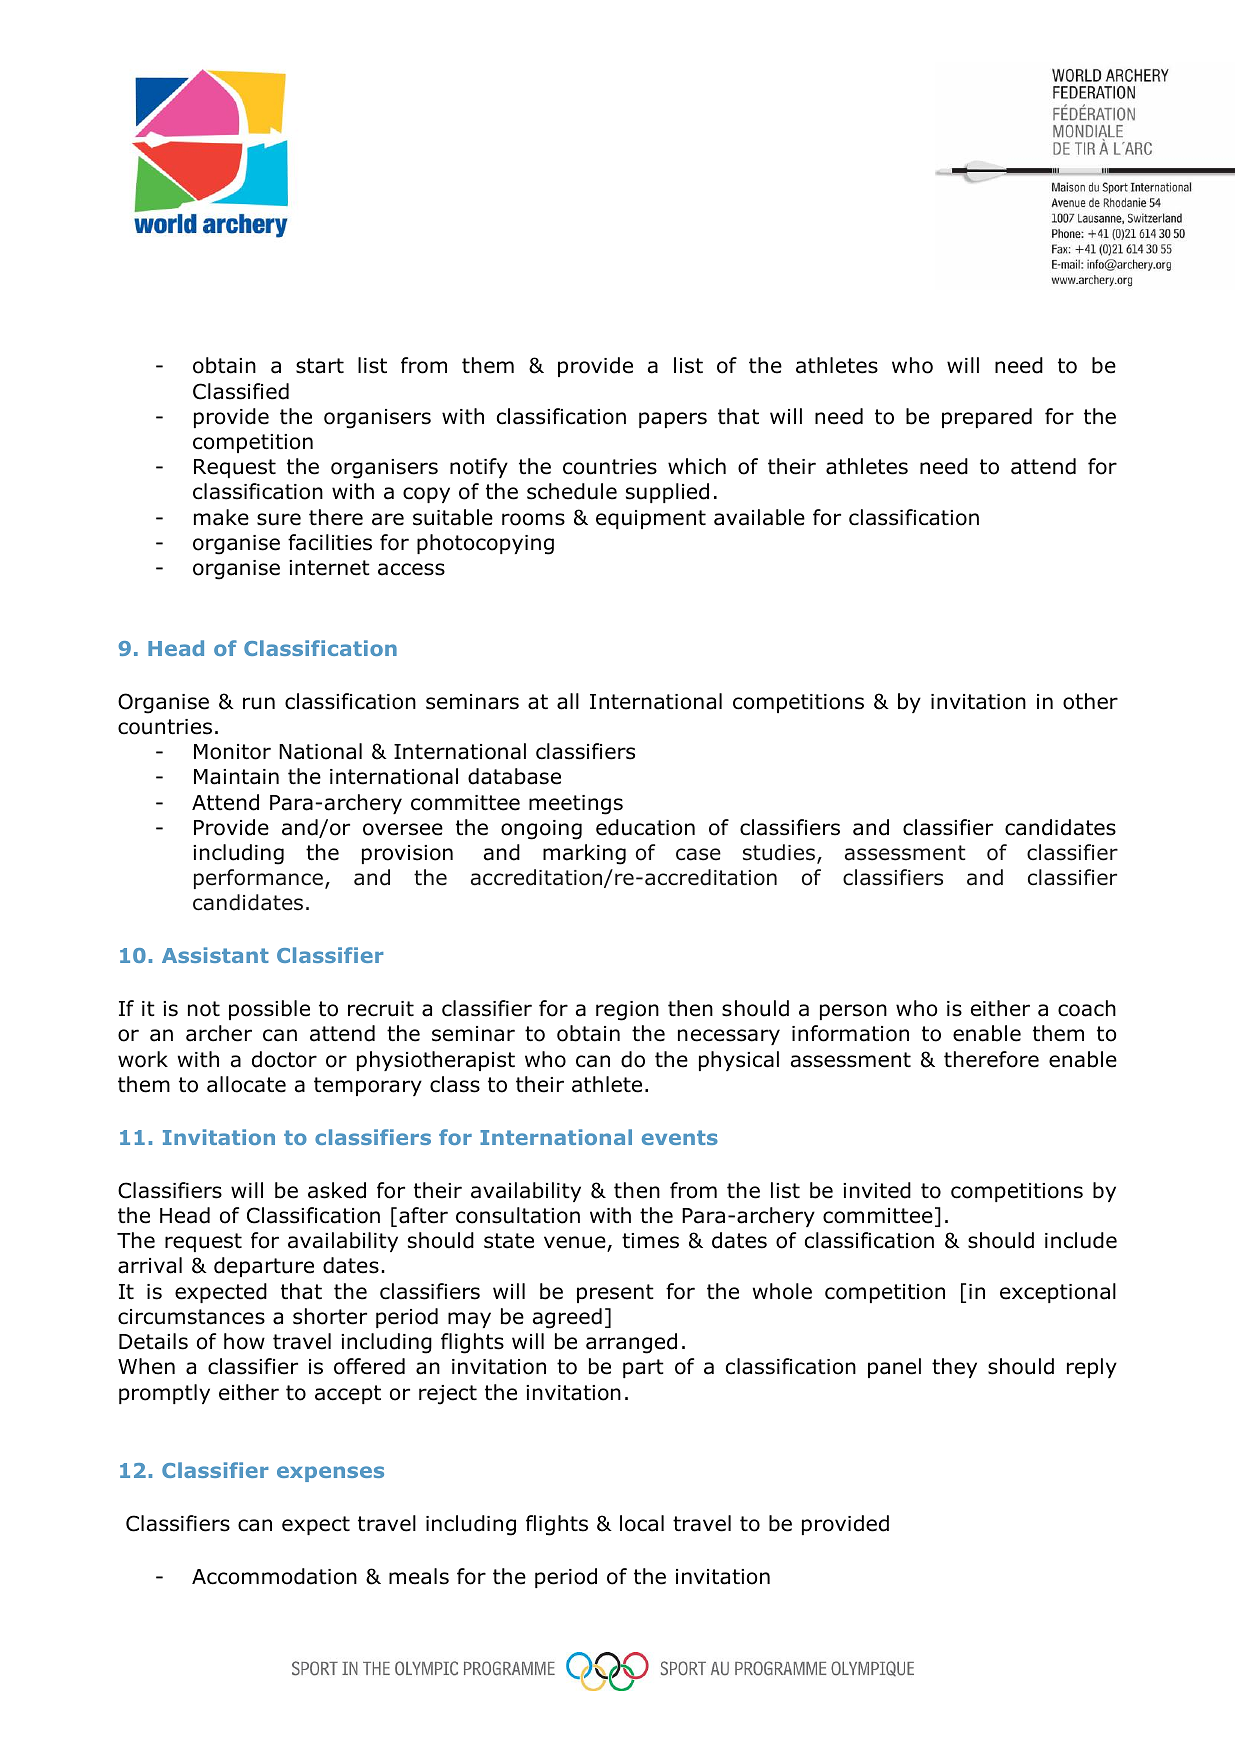 The image size is (1235, 1749). Describe the element at coordinates (954, 1368) in the image. I see `they` at that location.
